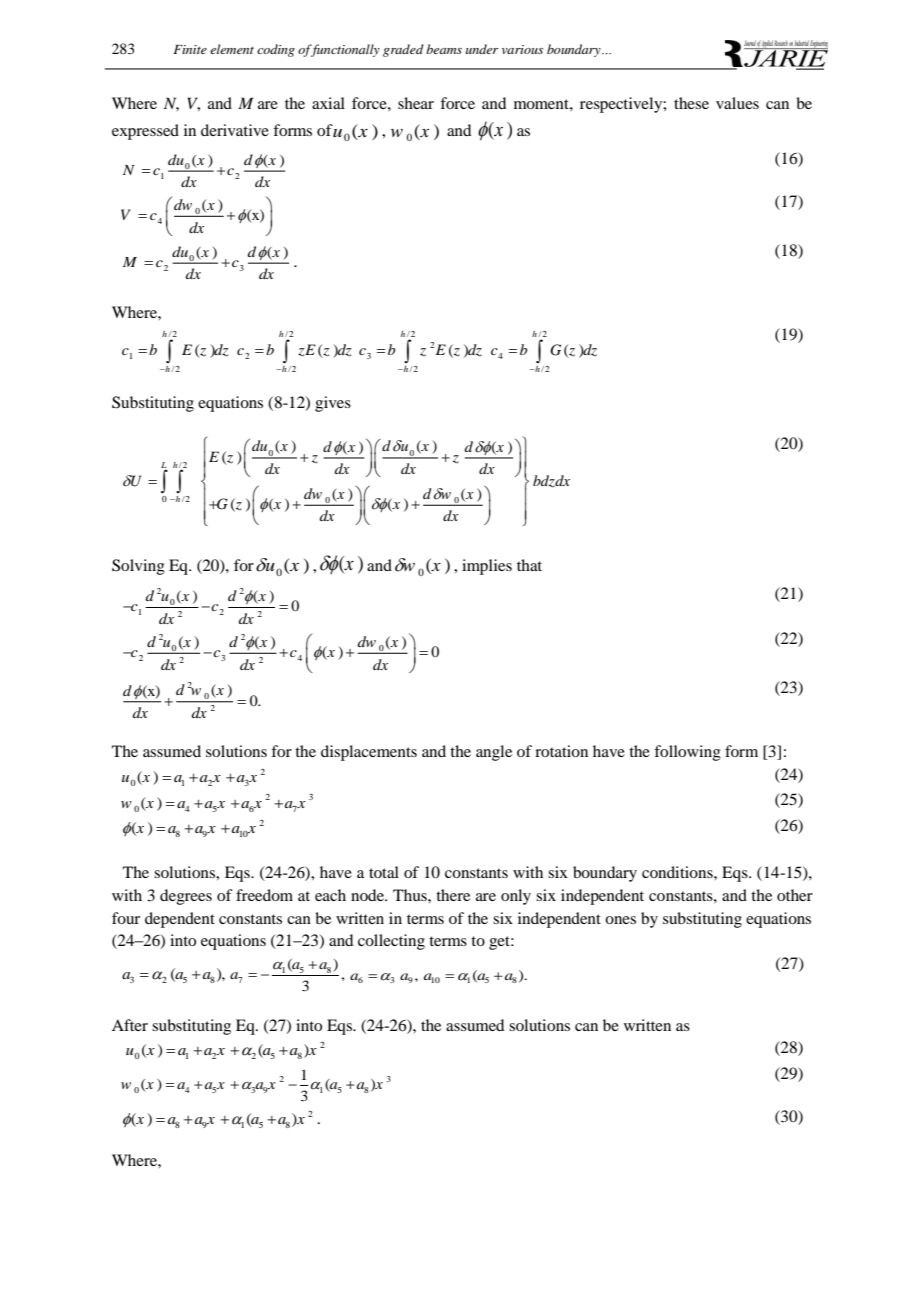 This screenshot has width=924, height=1307. Describe the element at coordinates (130, 1025) in the screenshot. I see `After` at that location.
